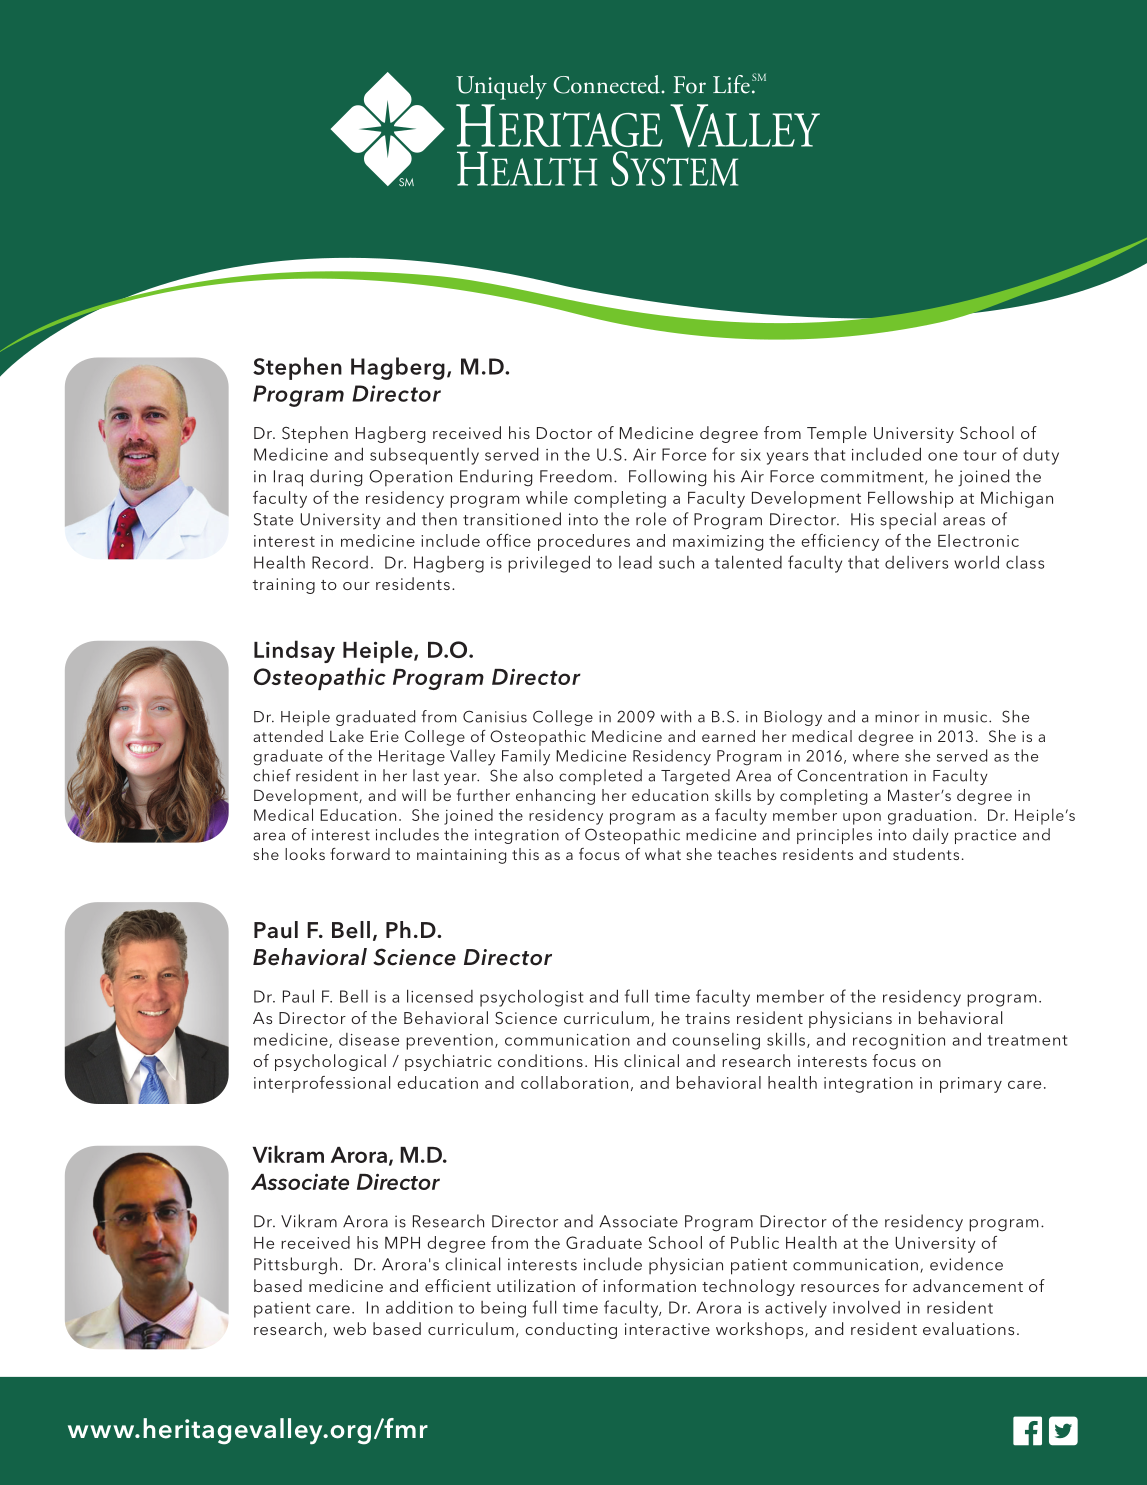 The height and width of the screenshot is (1485, 1147). I want to click on recognition, so click(899, 1042).
